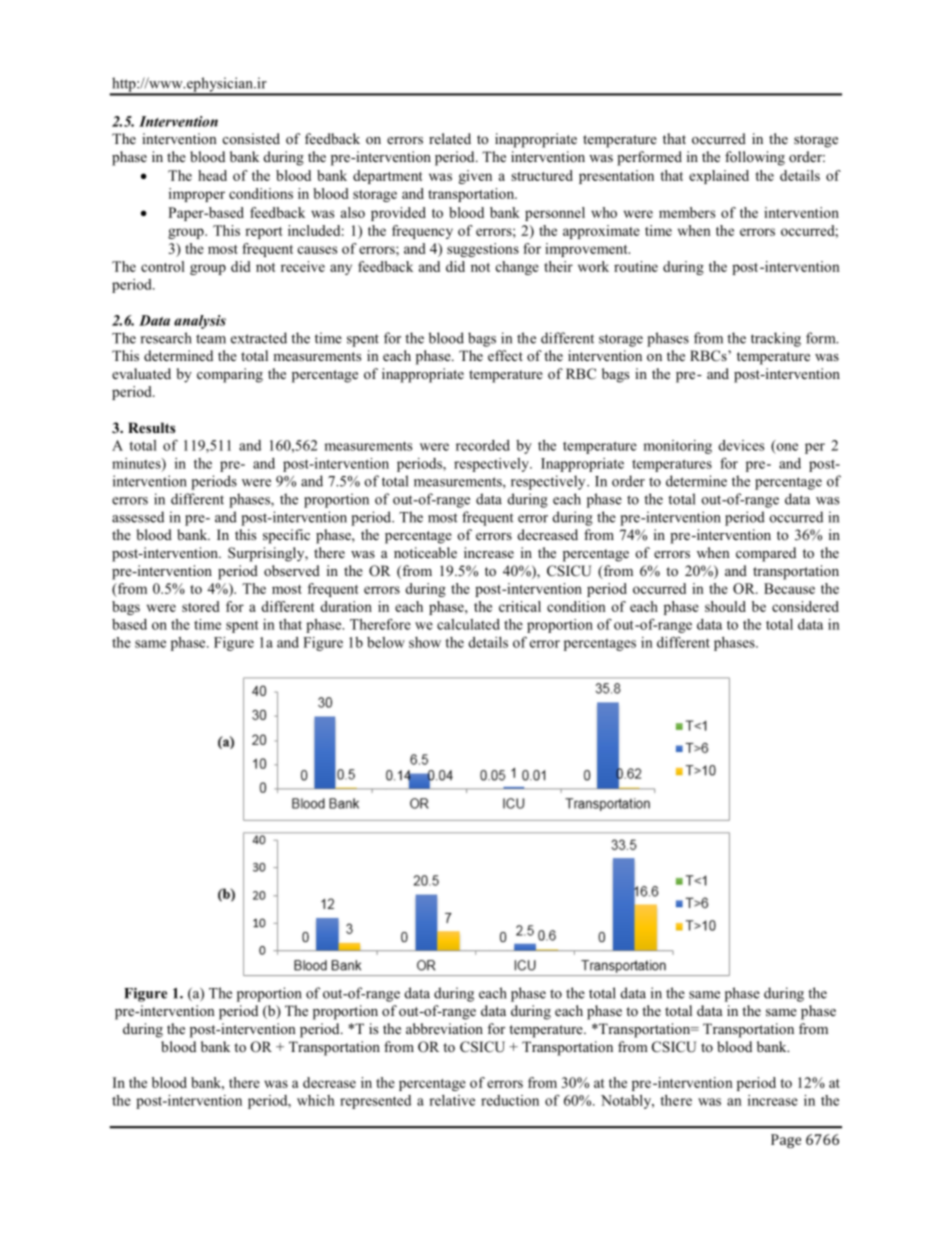 The height and width of the screenshot is (1233, 952). What do you see at coordinates (468, 624) in the screenshot?
I see `calculated` at bounding box center [468, 624].
